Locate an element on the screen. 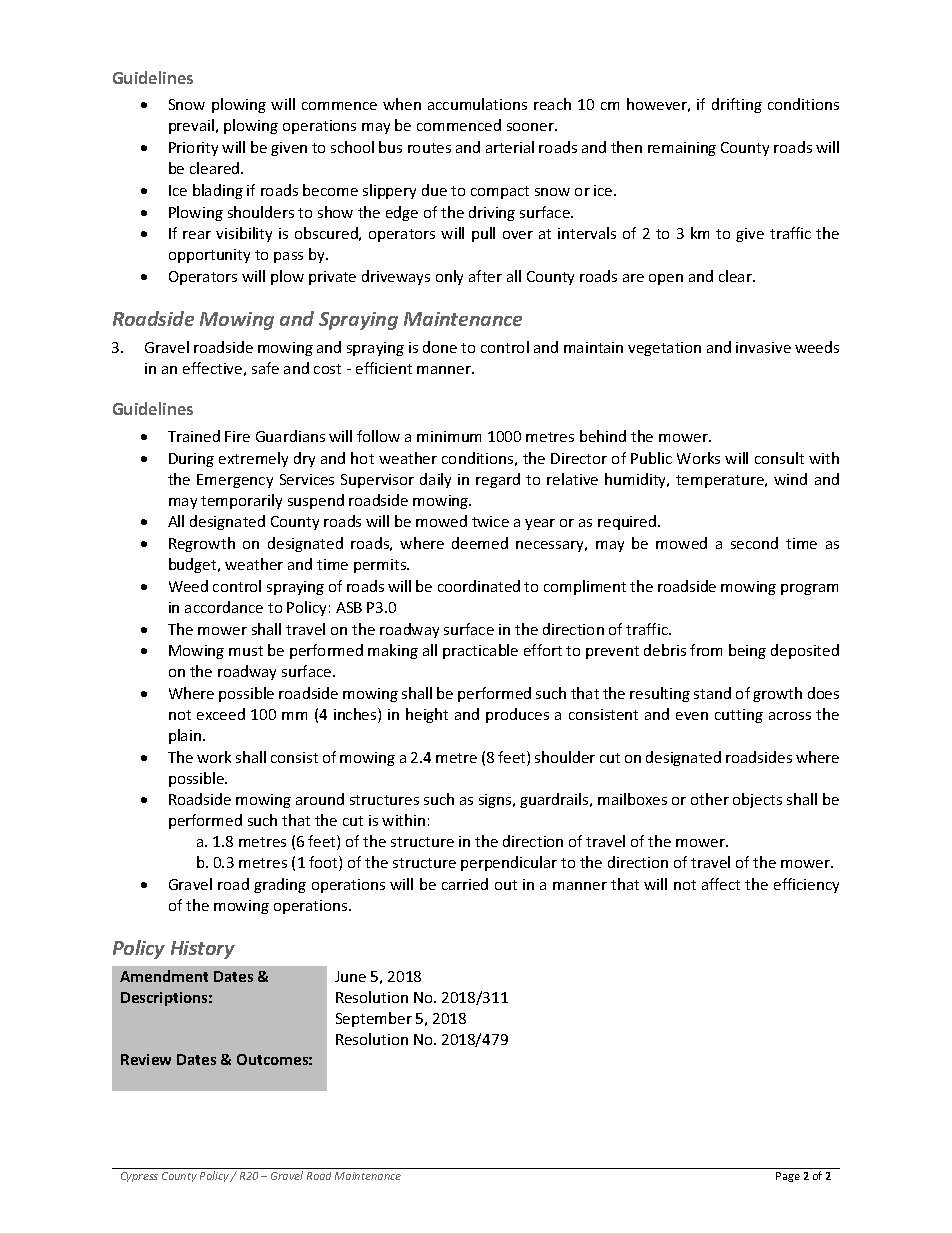 The image size is (952, 1233). Priority is located at coordinates (193, 149).
